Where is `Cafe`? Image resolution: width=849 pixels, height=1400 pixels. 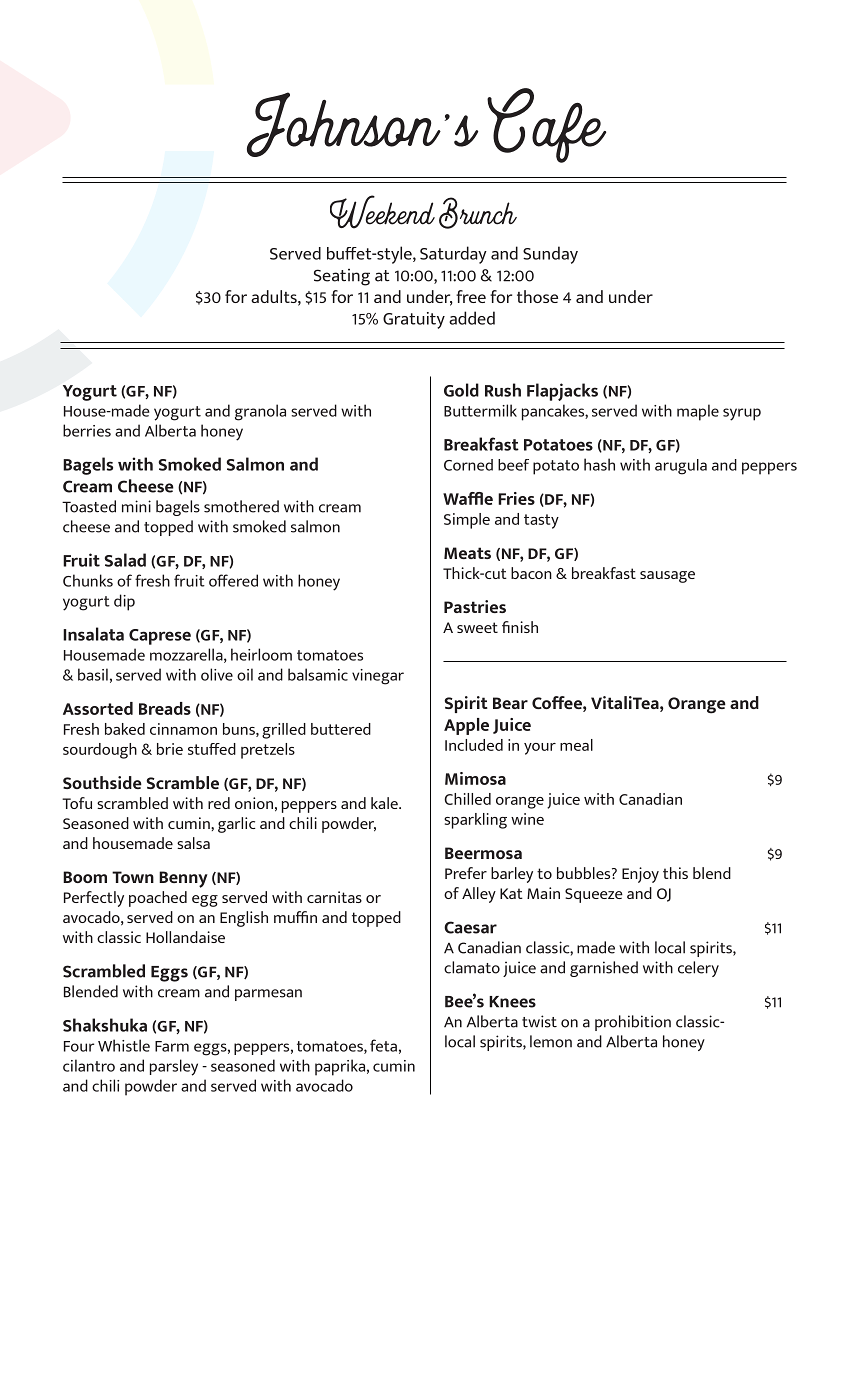
Cafe is located at coordinates (546, 125).
